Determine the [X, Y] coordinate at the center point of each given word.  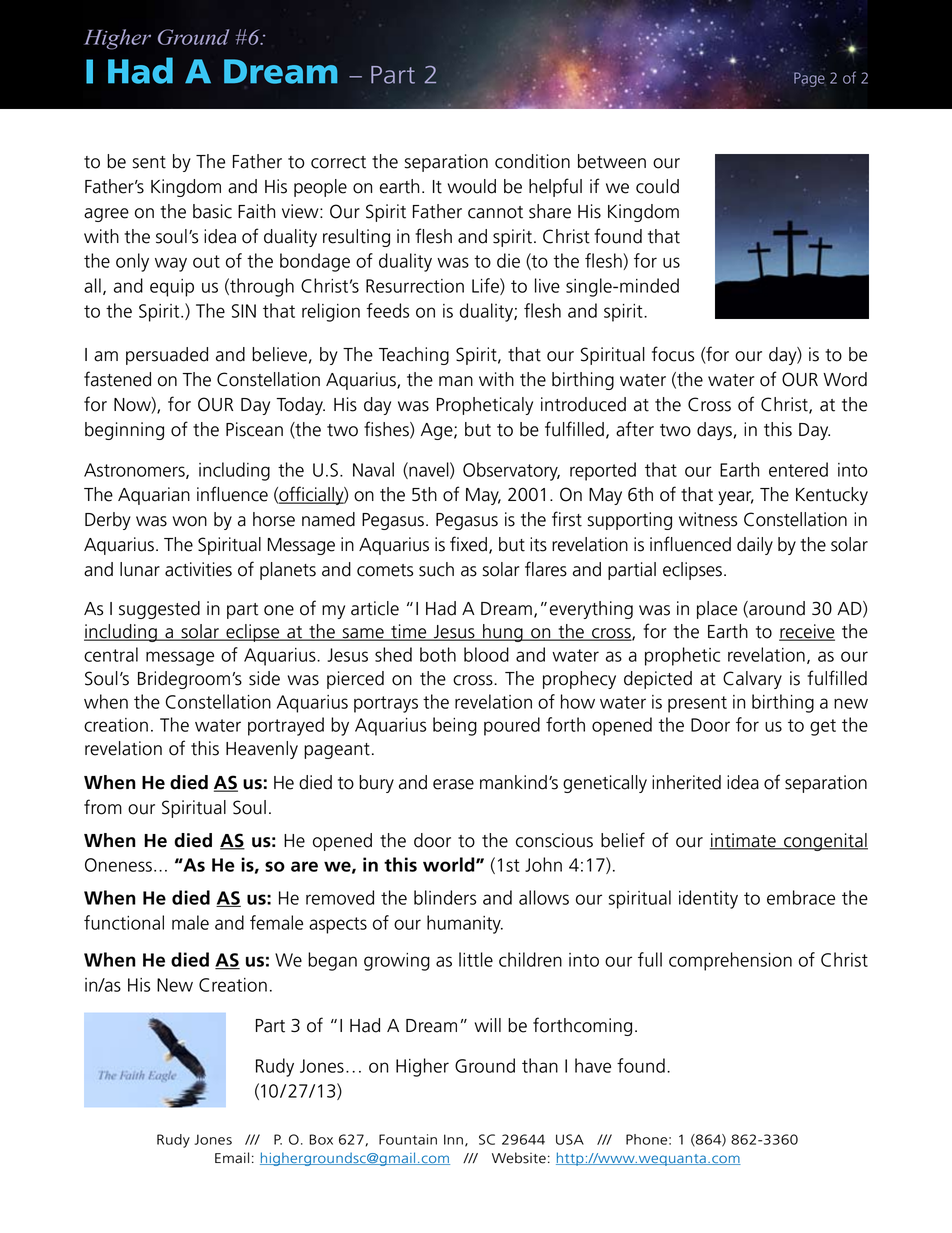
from [103, 807]
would [472, 186]
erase [453, 784]
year [736, 498]
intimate [744, 841]
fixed [468, 544]
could [657, 186]
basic [212, 211]
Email [232, 1158]
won [190, 521]
